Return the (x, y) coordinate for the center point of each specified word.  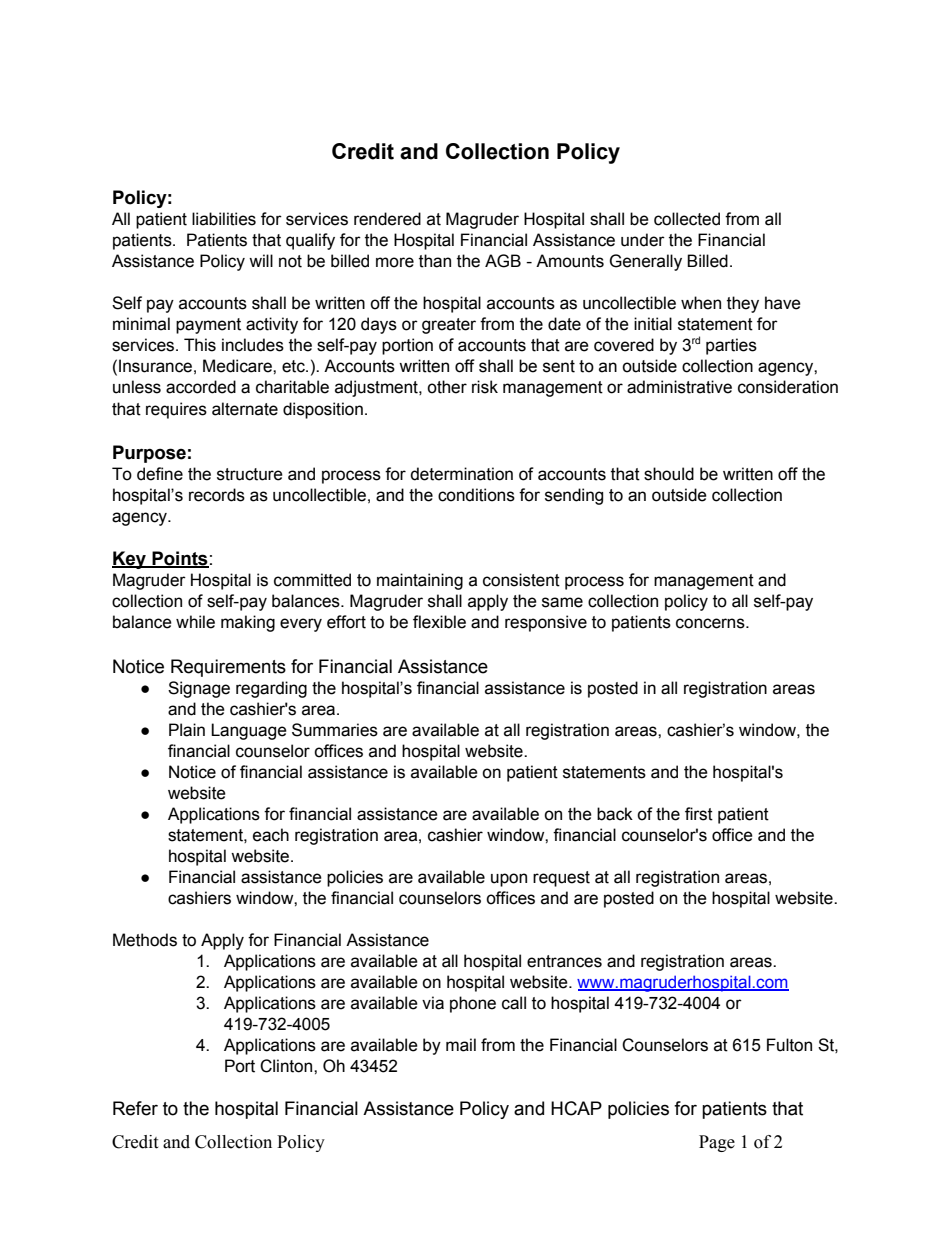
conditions (476, 495)
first (699, 814)
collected (687, 219)
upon (509, 880)
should (669, 474)
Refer (135, 1108)
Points (179, 559)
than (435, 261)
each (271, 835)
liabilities (224, 219)
